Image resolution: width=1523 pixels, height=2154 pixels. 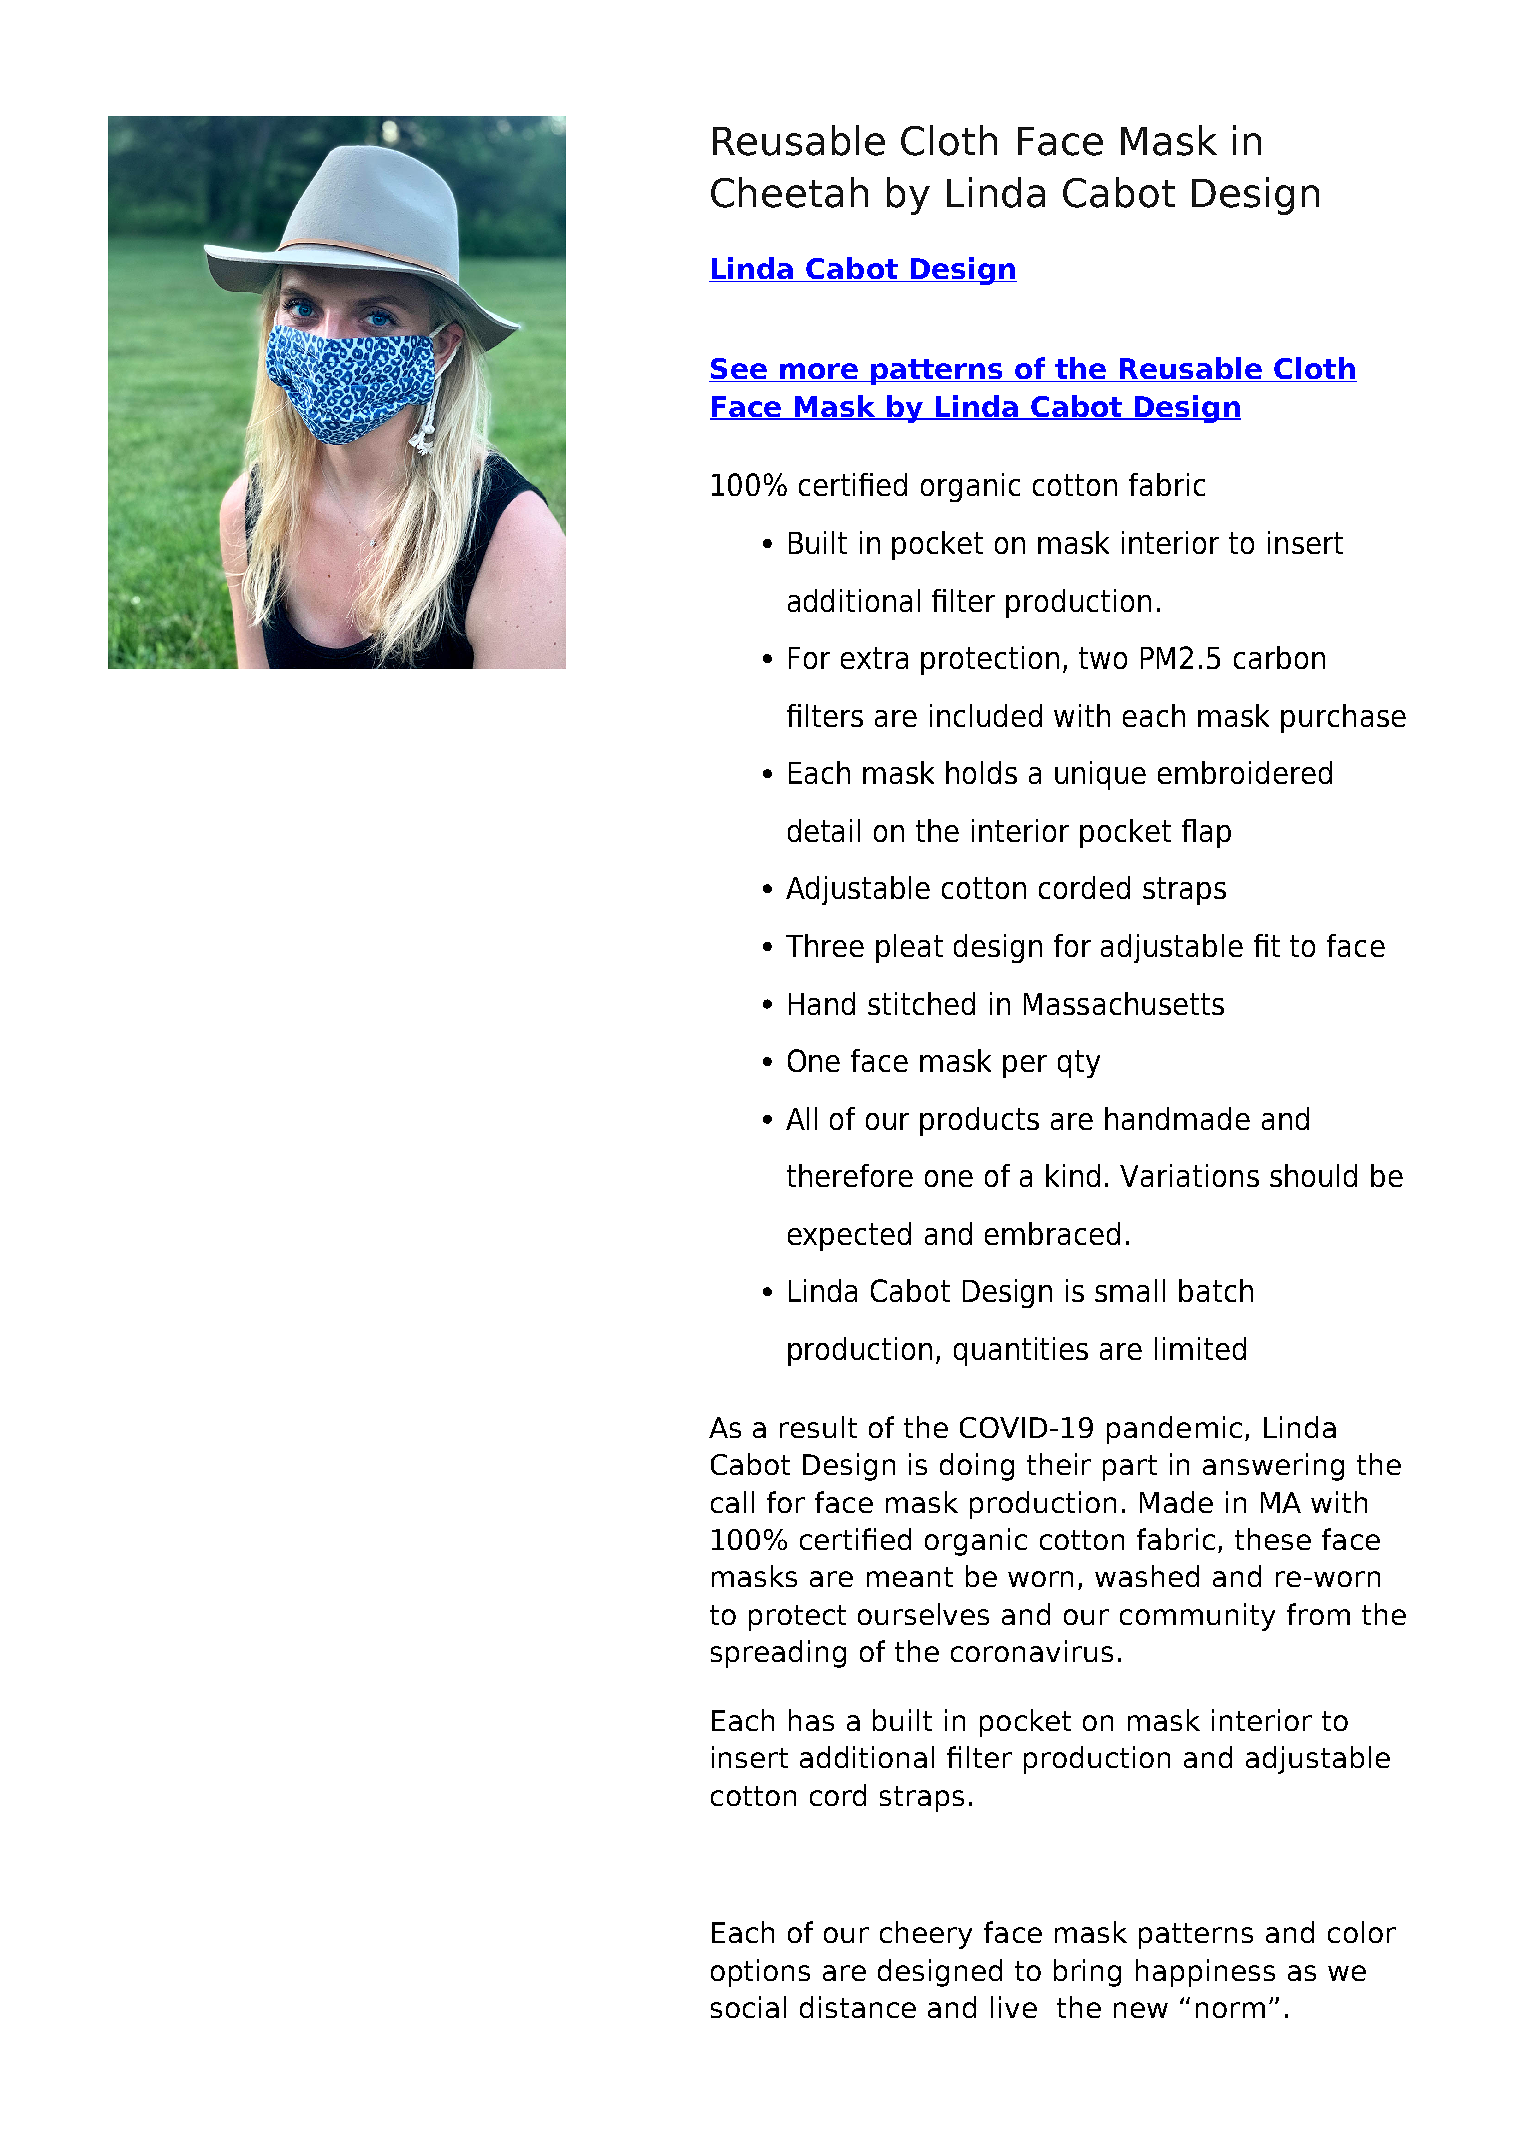 I want to click on their, so click(x=1059, y=1464).
